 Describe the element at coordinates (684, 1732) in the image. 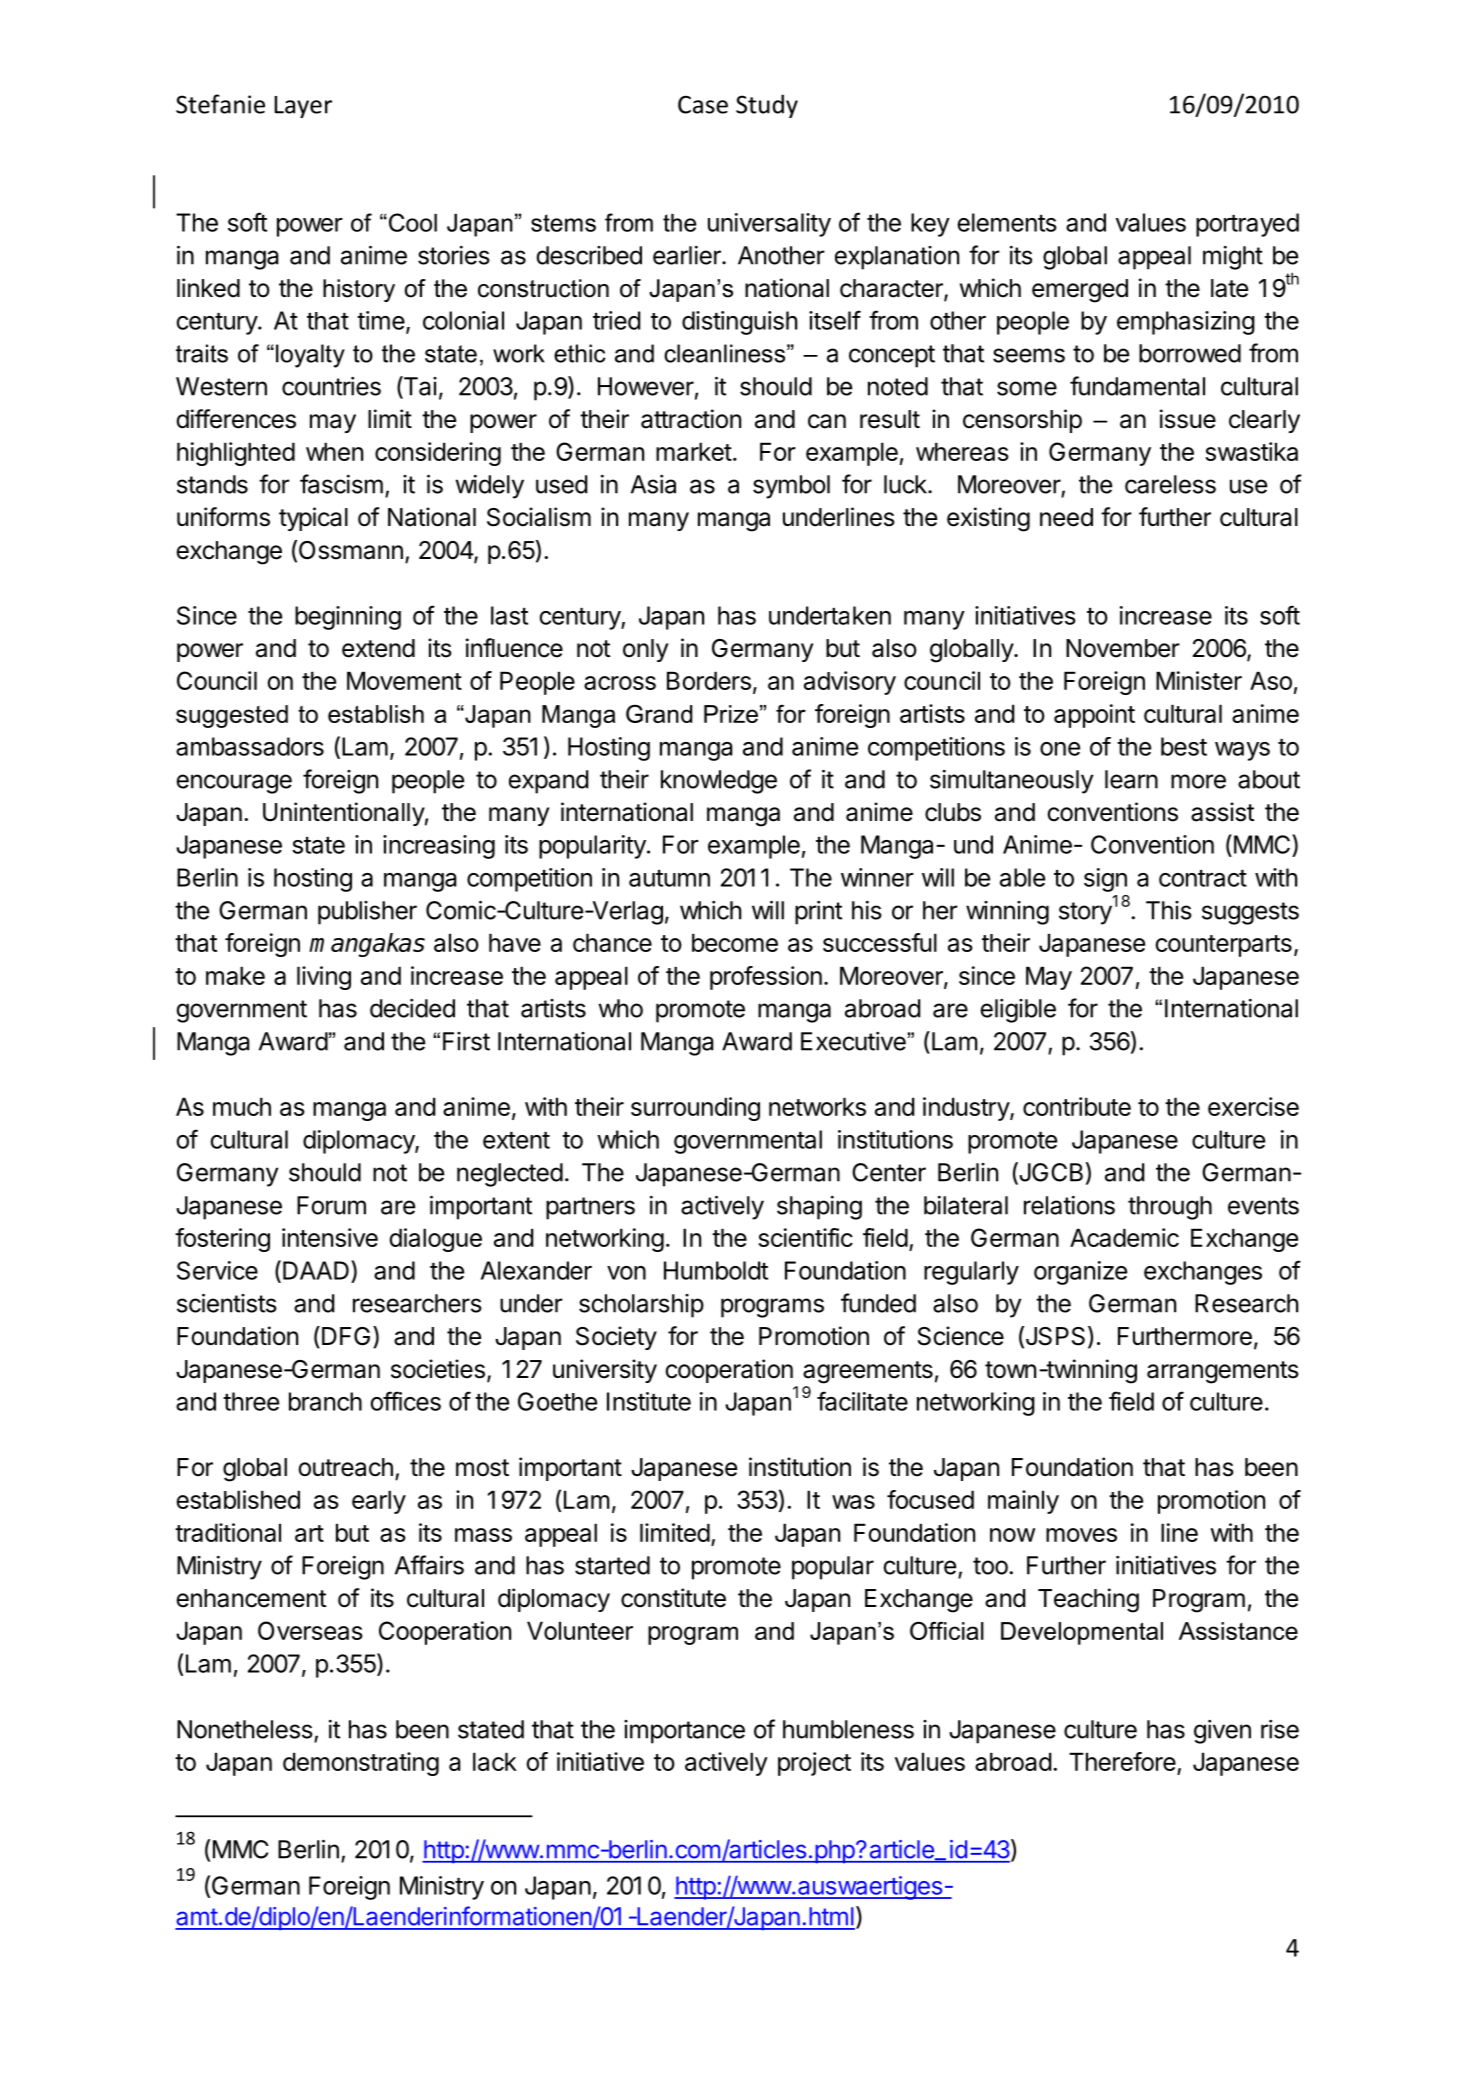

I see `importance` at that location.
